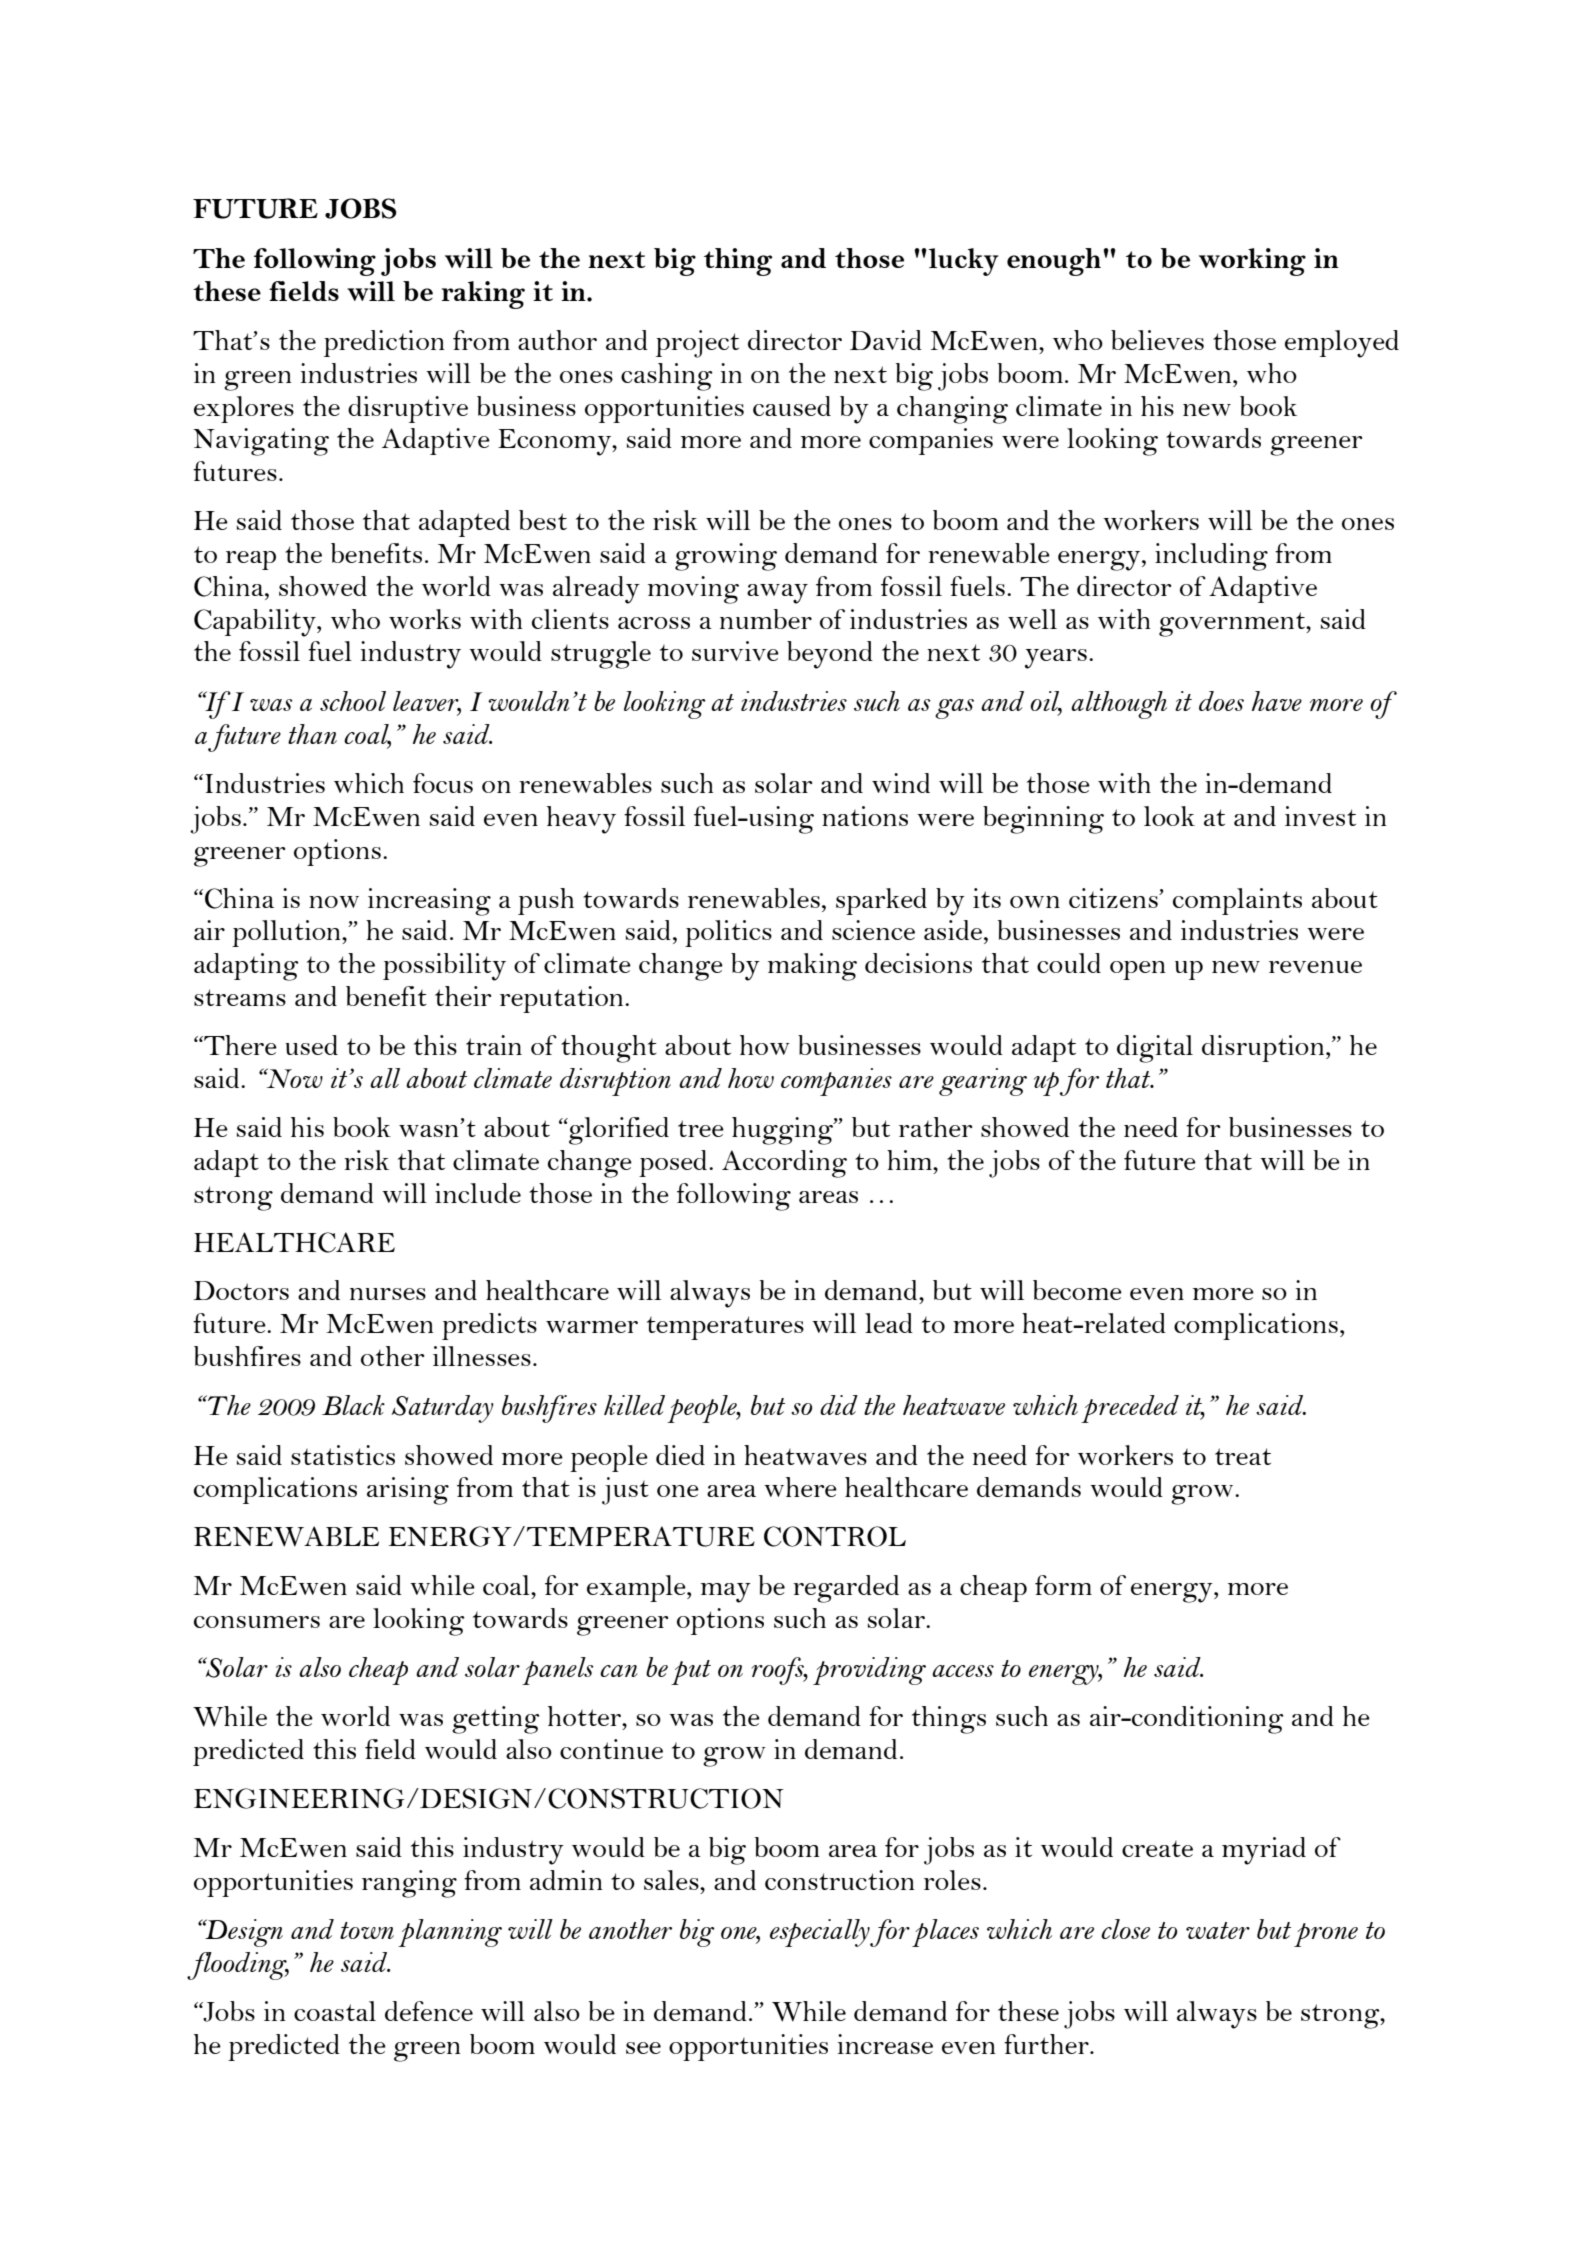 The image size is (1596, 2257). Describe the element at coordinates (784, 1164) in the document. I see `According` at that location.
